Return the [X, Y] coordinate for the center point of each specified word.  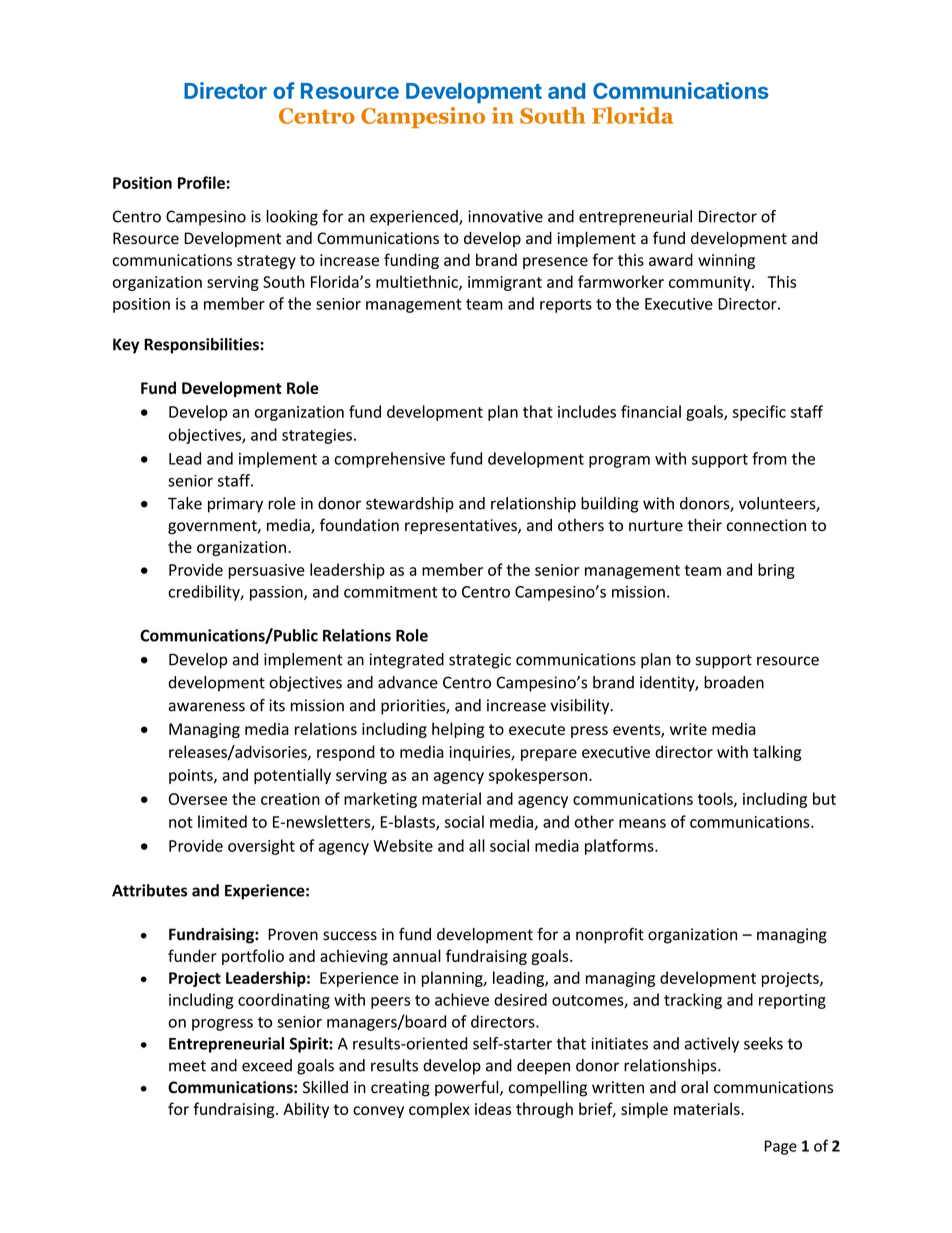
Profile [201, 182]
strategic [480, 661]
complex [439, 1110]
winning [726, 261]
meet [187, 1066]
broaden [734, 682]
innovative [505, 216]
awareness [207, 707]
